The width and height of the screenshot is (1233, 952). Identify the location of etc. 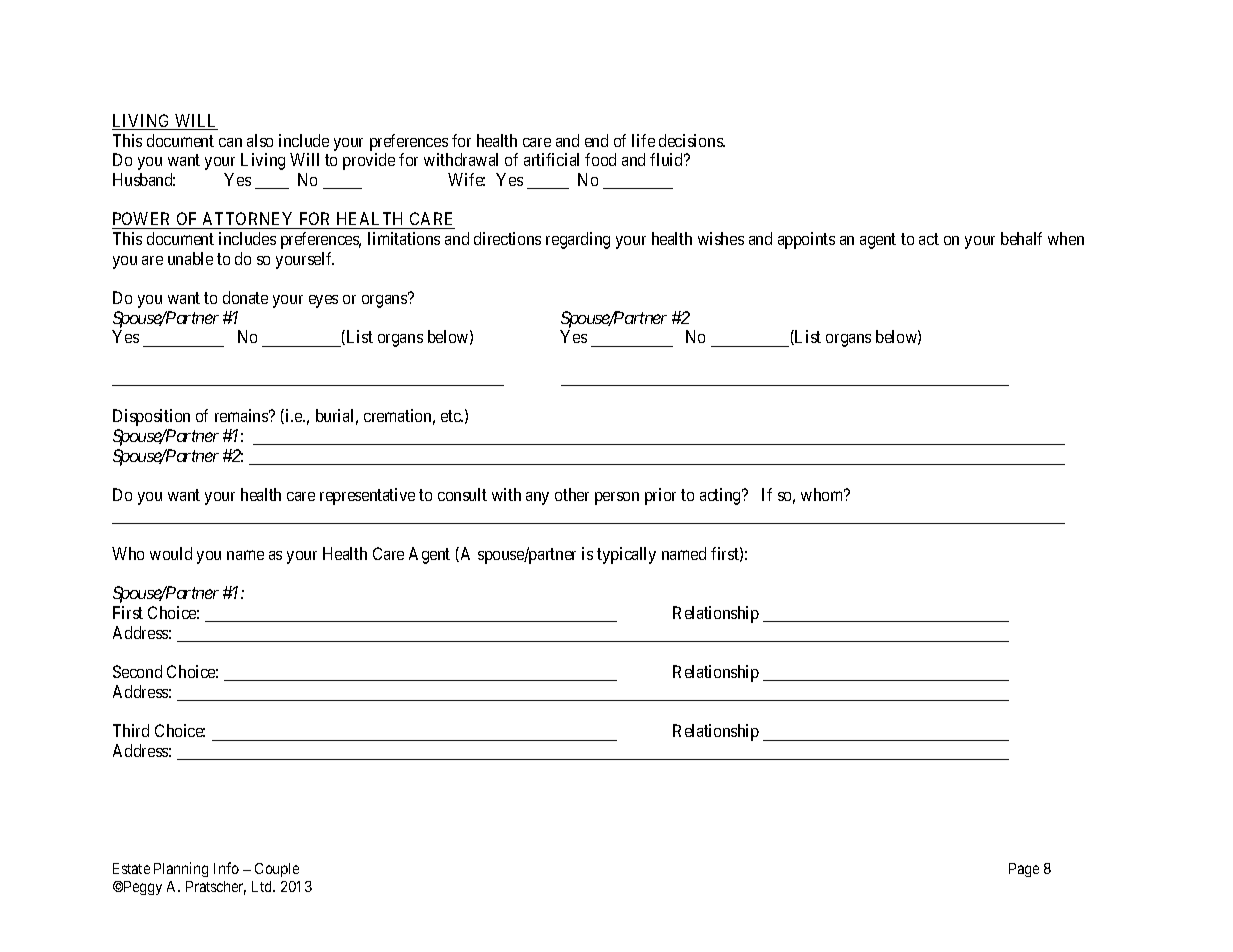
(452, 416).
